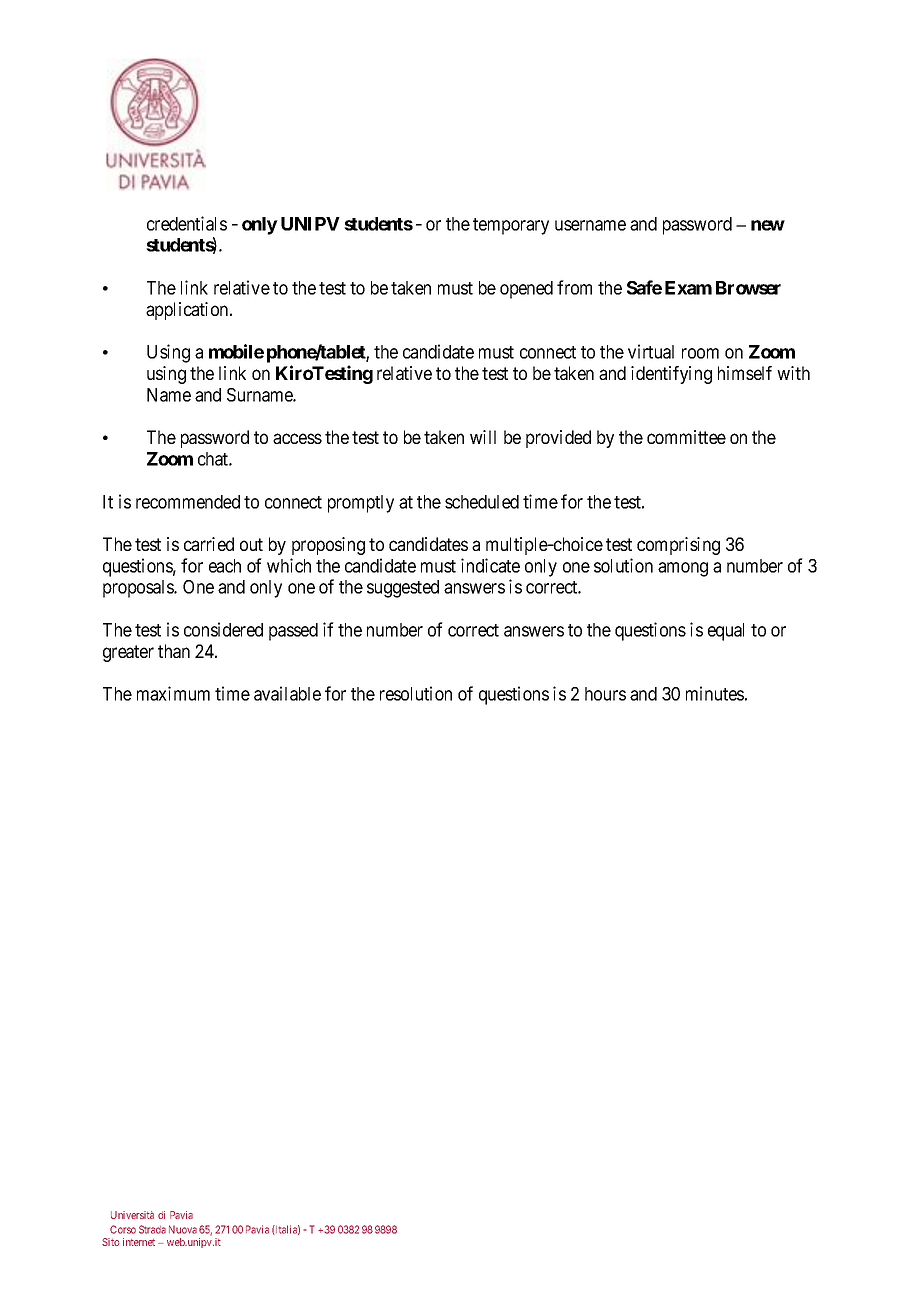  Describe the element at coordinates (726, 632) in the document. I see `equal` at that location.
